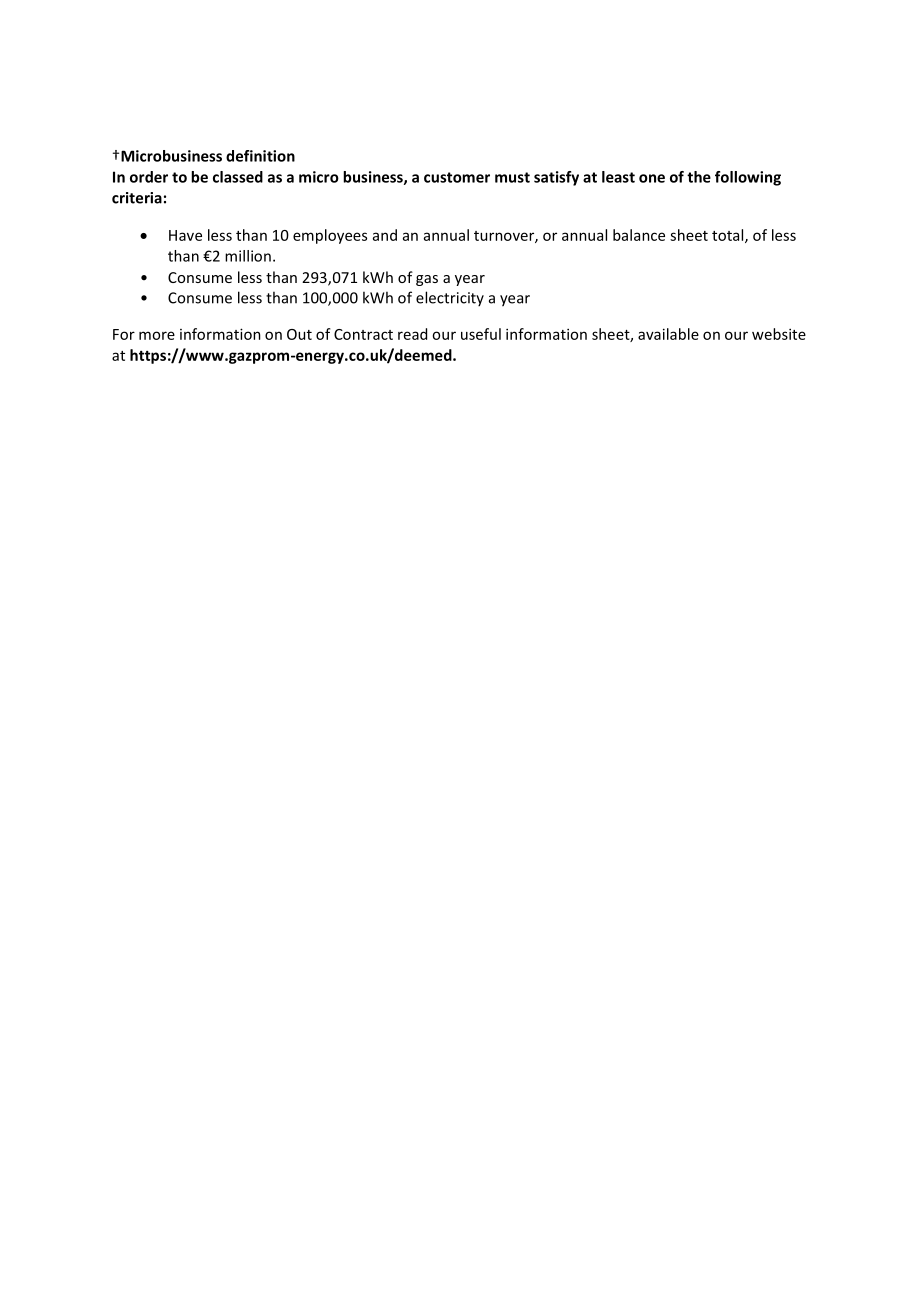 This screenshot has width=924, height=1309. What do you see at coordinates (729, 236) in the screenshot?
I see `total` at bounding box center [729, 236].
